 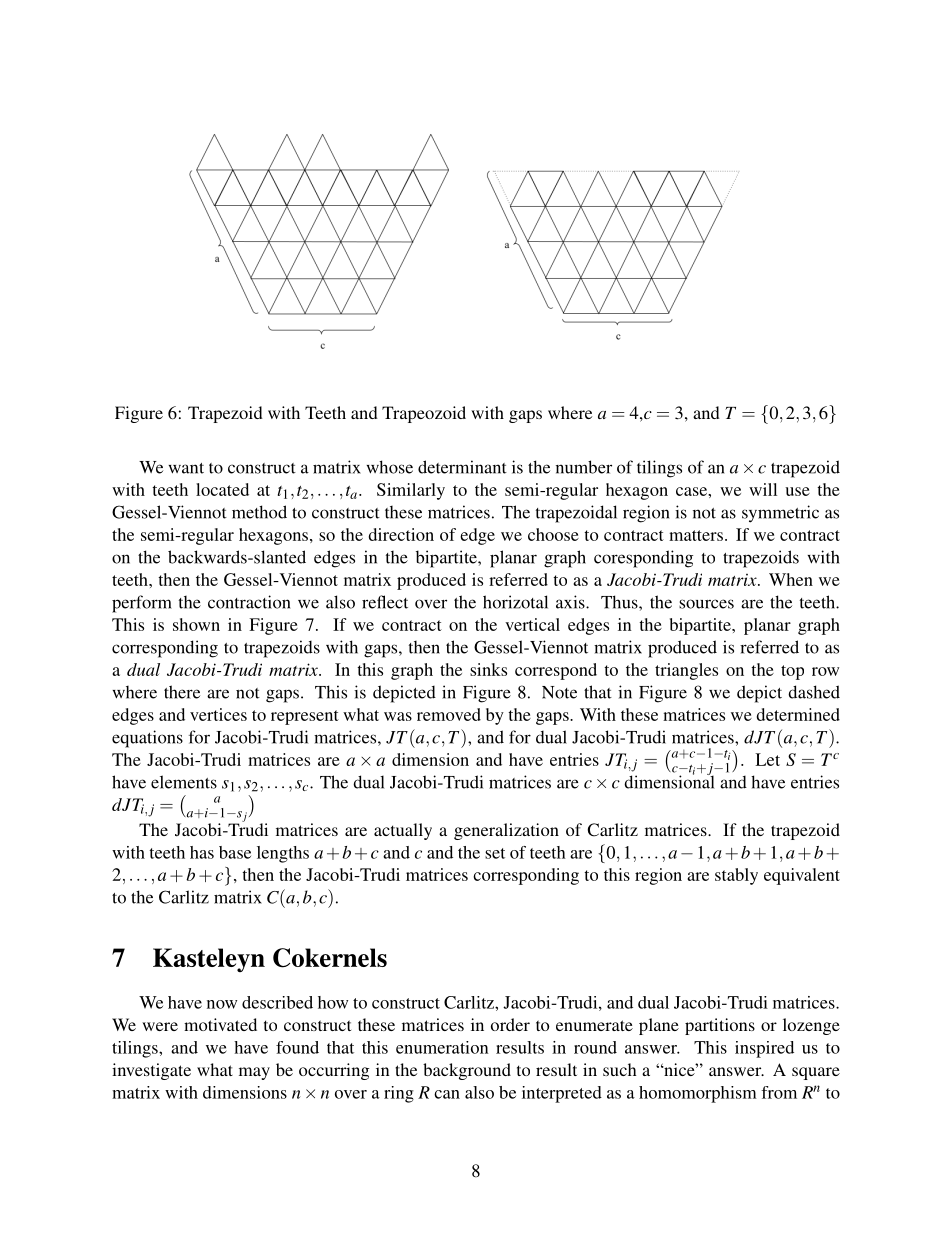 What do you see at coordinates (235, 852) in the screenshot?
I see `base` at bounding box center [235, 852].
